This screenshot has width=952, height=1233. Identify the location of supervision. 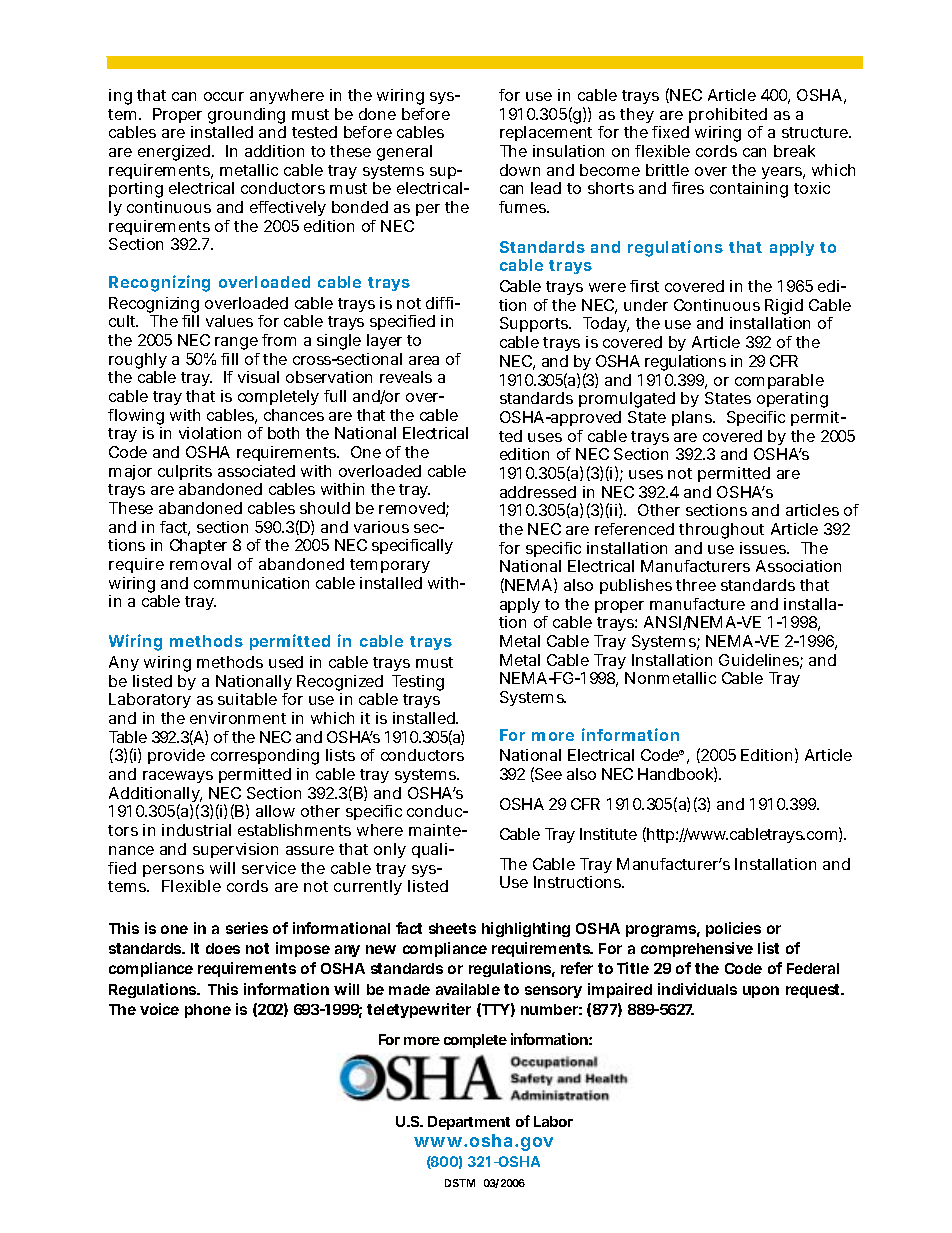
(235, 850).
